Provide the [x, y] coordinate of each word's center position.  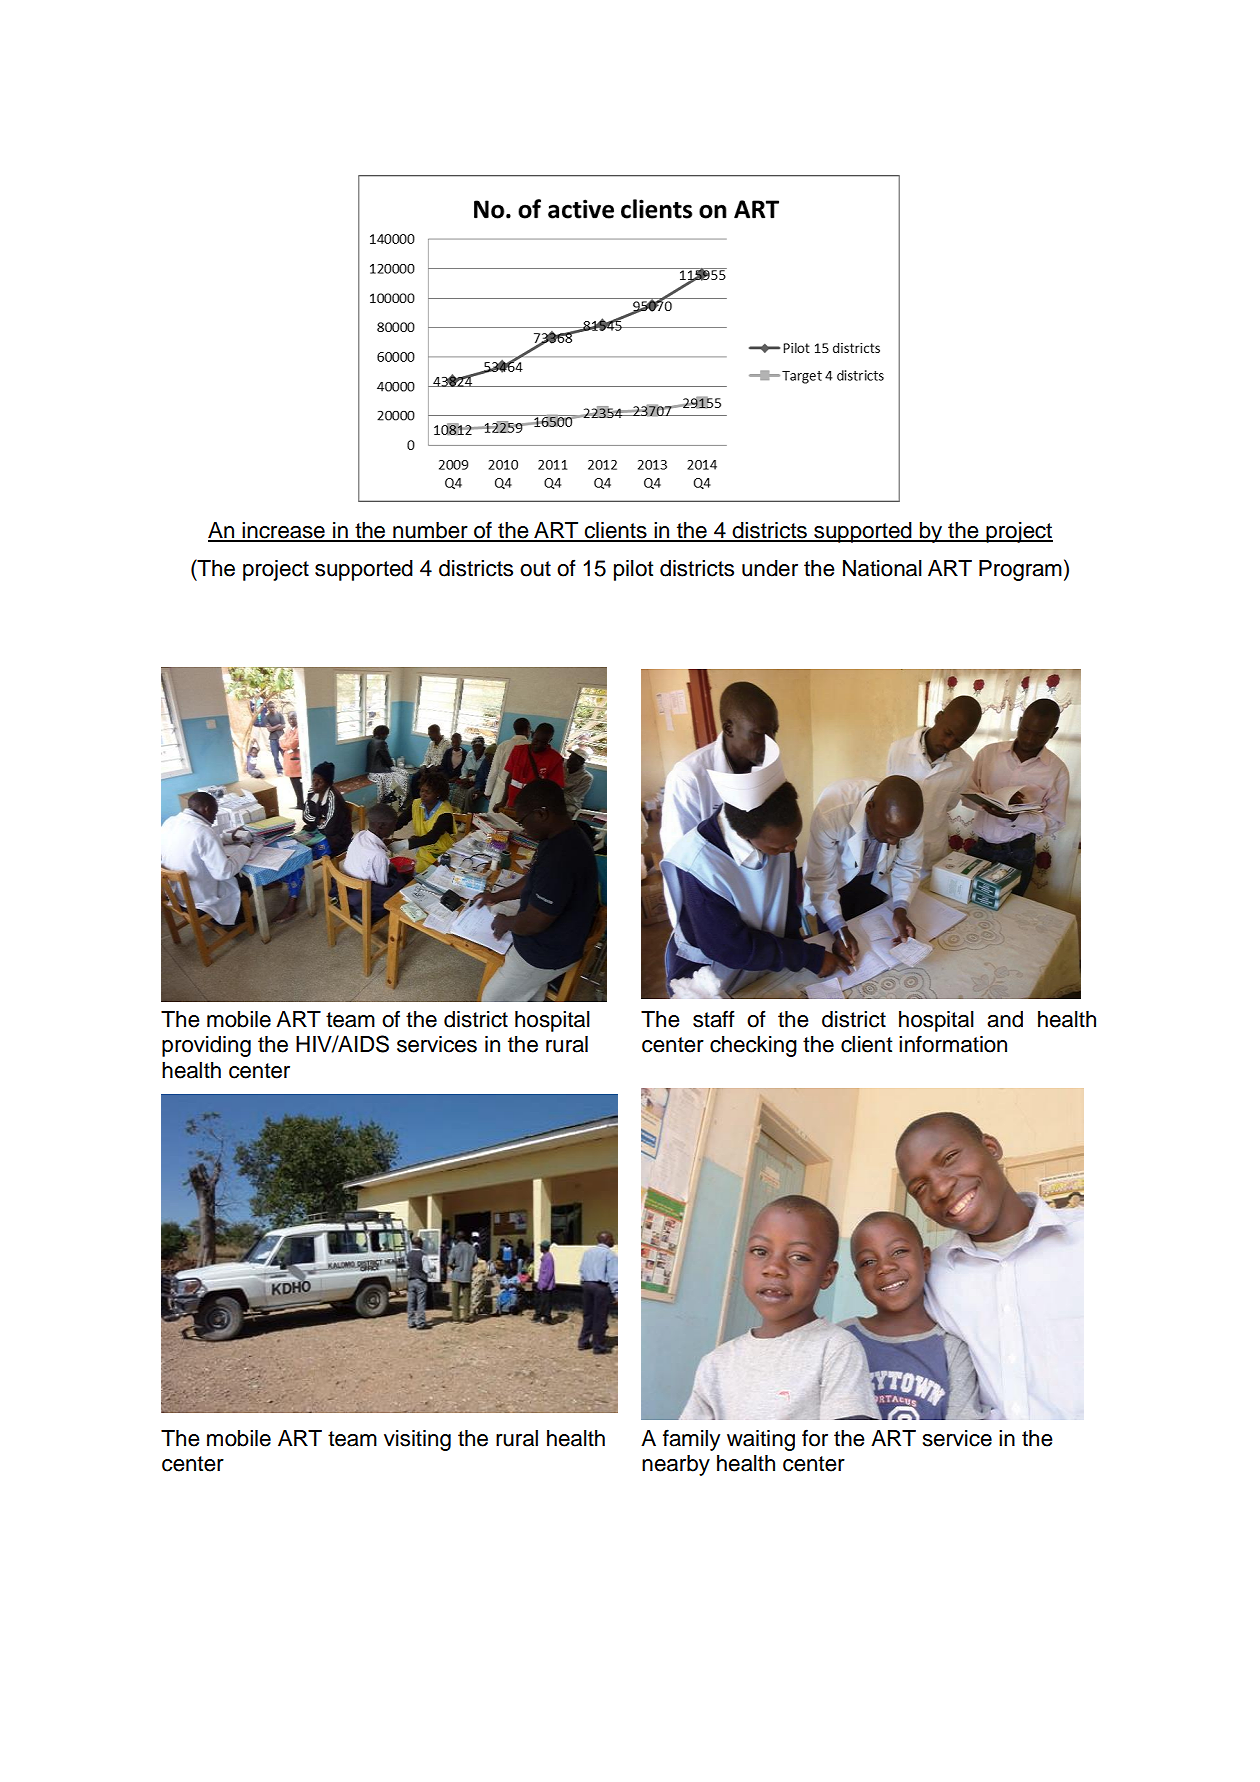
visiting [417, 1440]
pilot [634, 570]
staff [714, 1019]
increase [284, 531]
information [953, 1044]
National [882, 568]
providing [206, 1046]
